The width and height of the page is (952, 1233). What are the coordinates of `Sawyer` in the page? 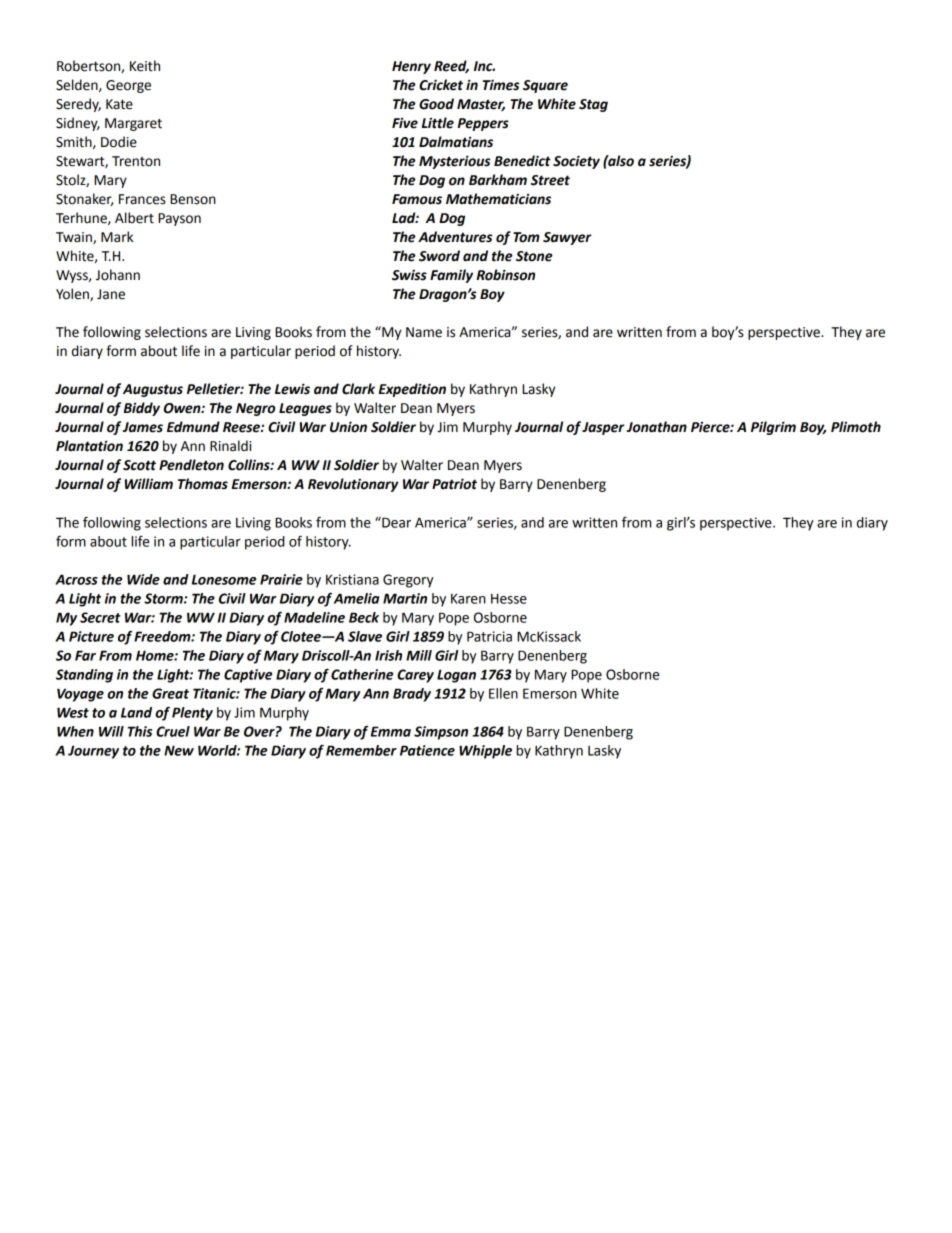 It's located at (567, 238).
